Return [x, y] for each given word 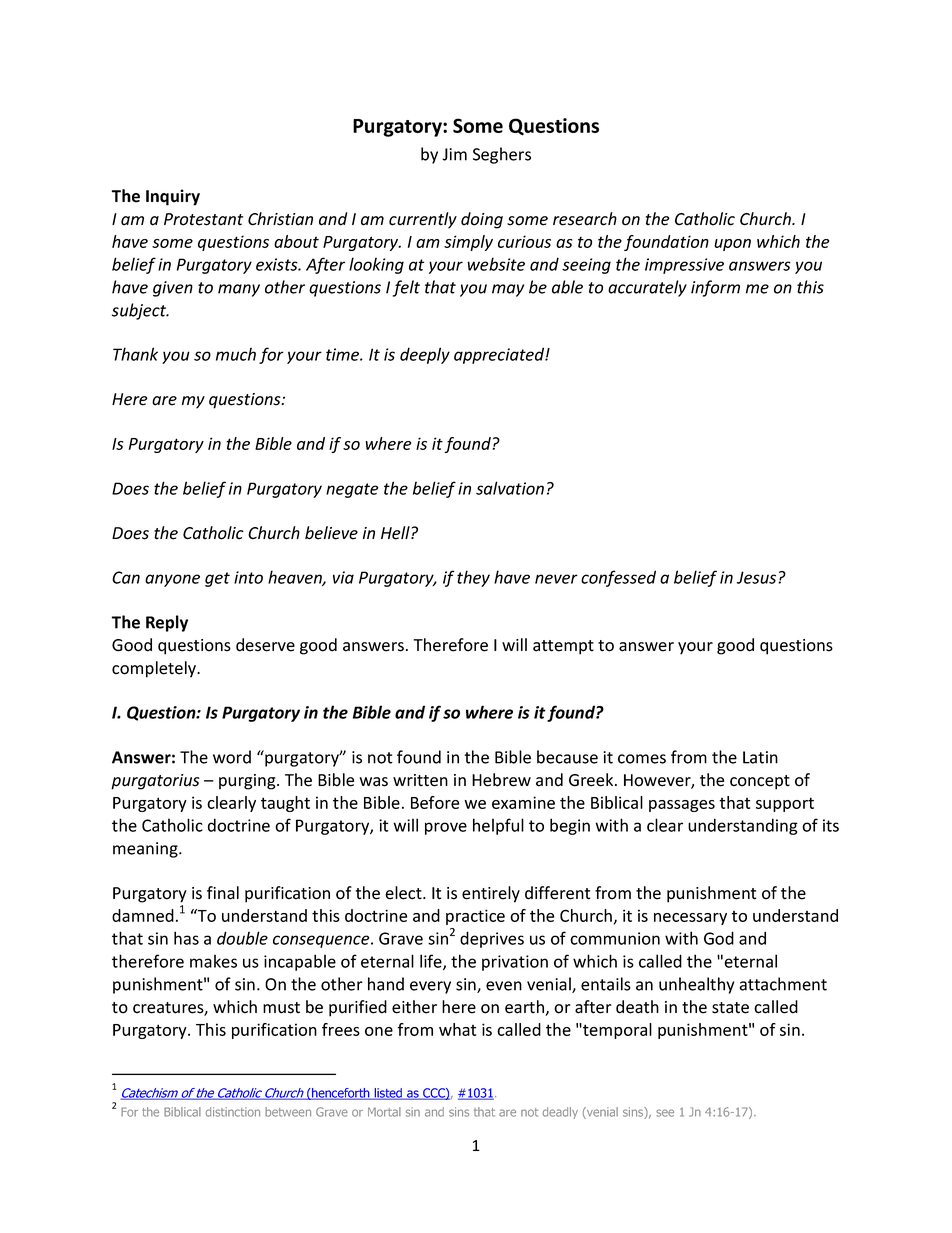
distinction [232, 1112]
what [457, 1029]
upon [732, 245]
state [730, 1008]
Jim [454, 154]
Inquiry [173, 197]
